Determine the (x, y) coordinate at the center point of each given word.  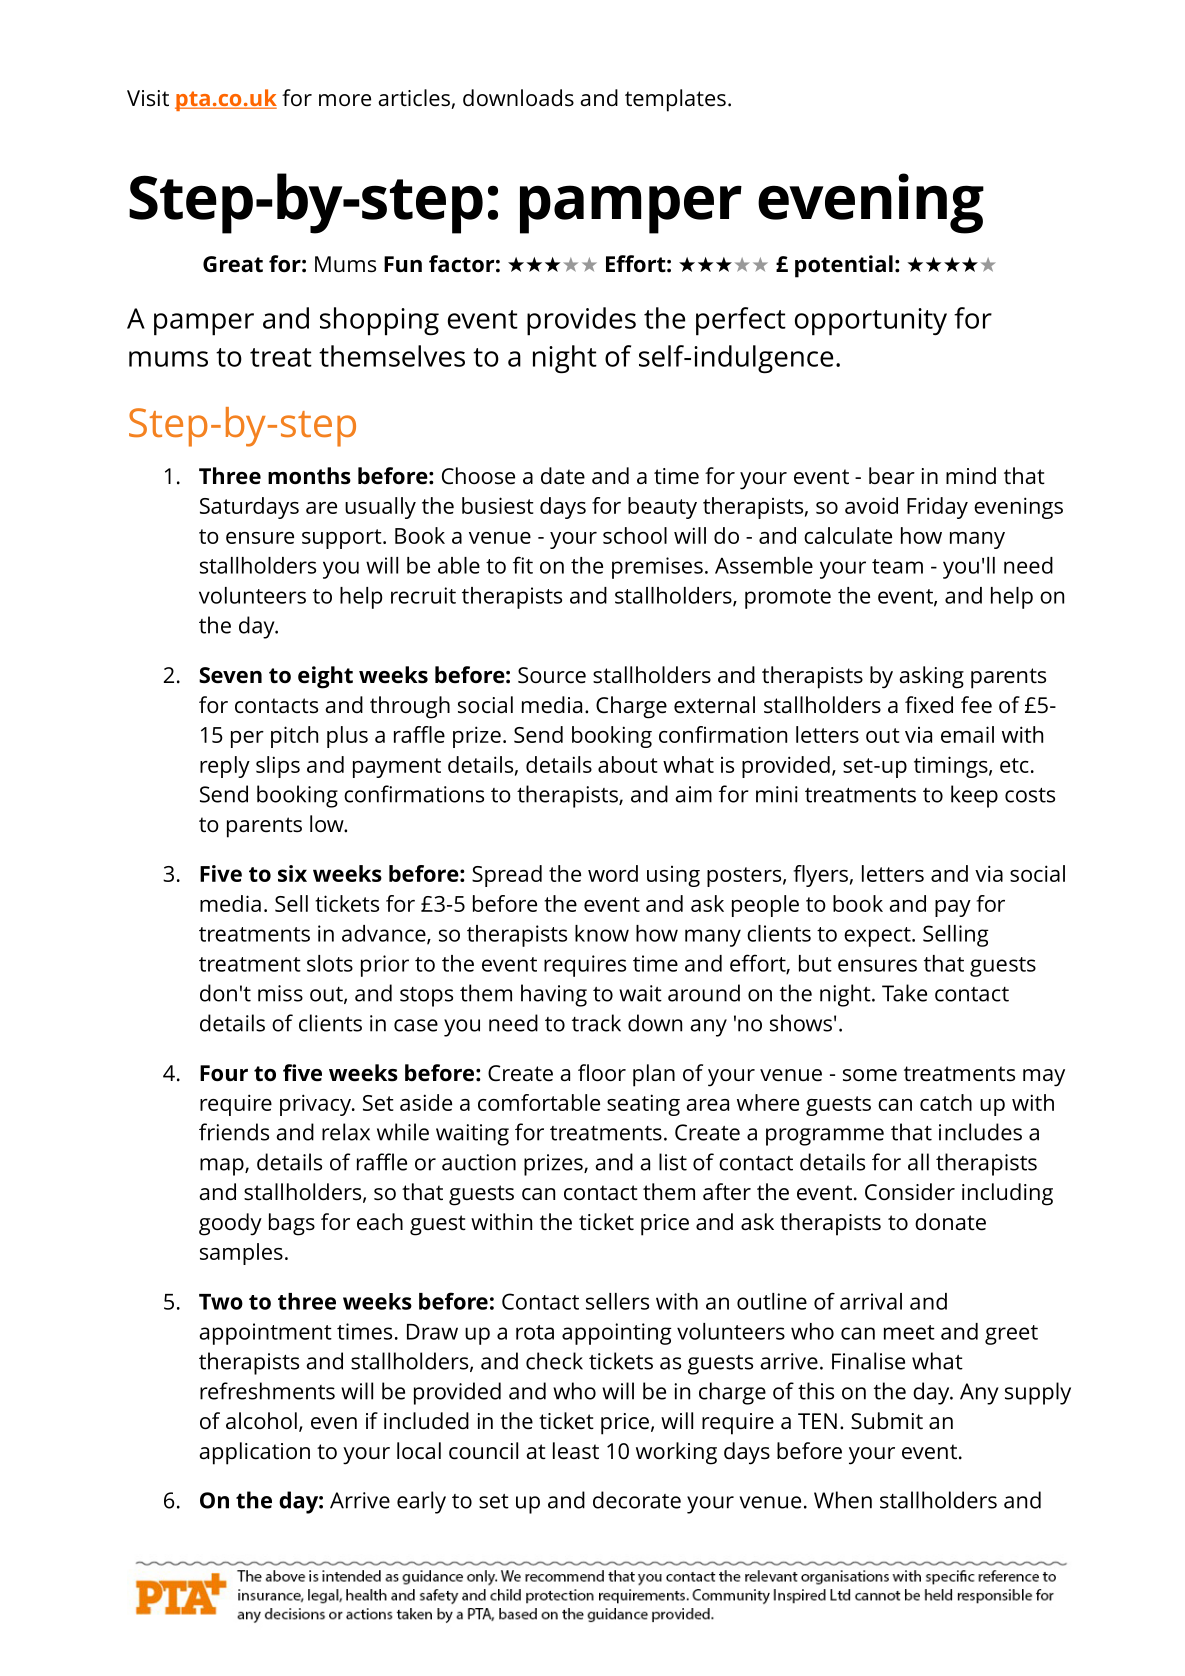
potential (844, 266)
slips (278, 767)
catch (946, 1102)
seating (643, 1105)
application (254, 1453)
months (309, 476)
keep (974, 796)
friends (234, 1132)
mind (971, 476)
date (563, 476)
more (345, 100)
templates (675, 100)
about (627, 764)
